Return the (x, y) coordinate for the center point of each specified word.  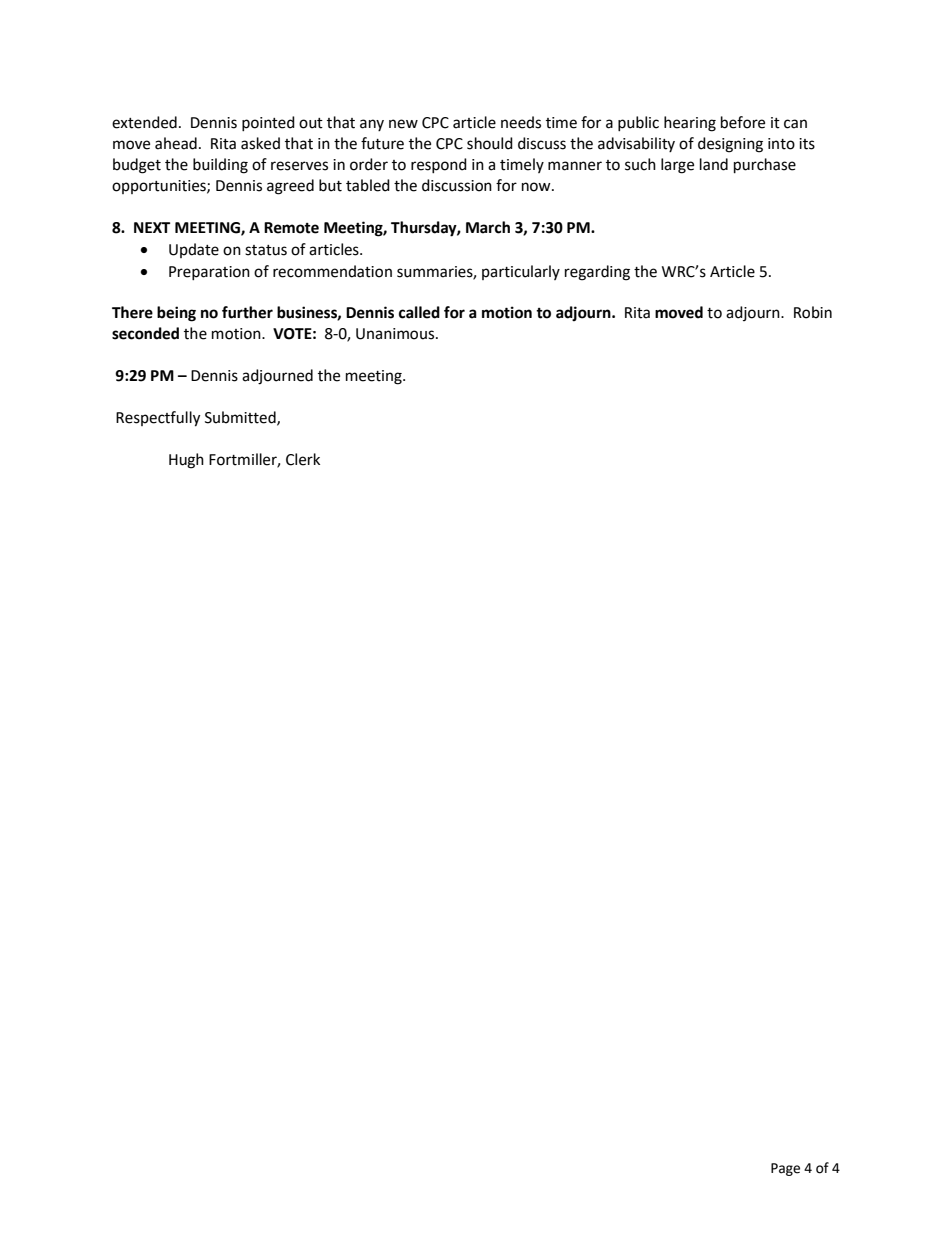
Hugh (186, 461)
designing (730, 145)
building (220, 166)
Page (785, 1169)
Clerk (303, 459)
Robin (813, 312)
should (490, 143)
